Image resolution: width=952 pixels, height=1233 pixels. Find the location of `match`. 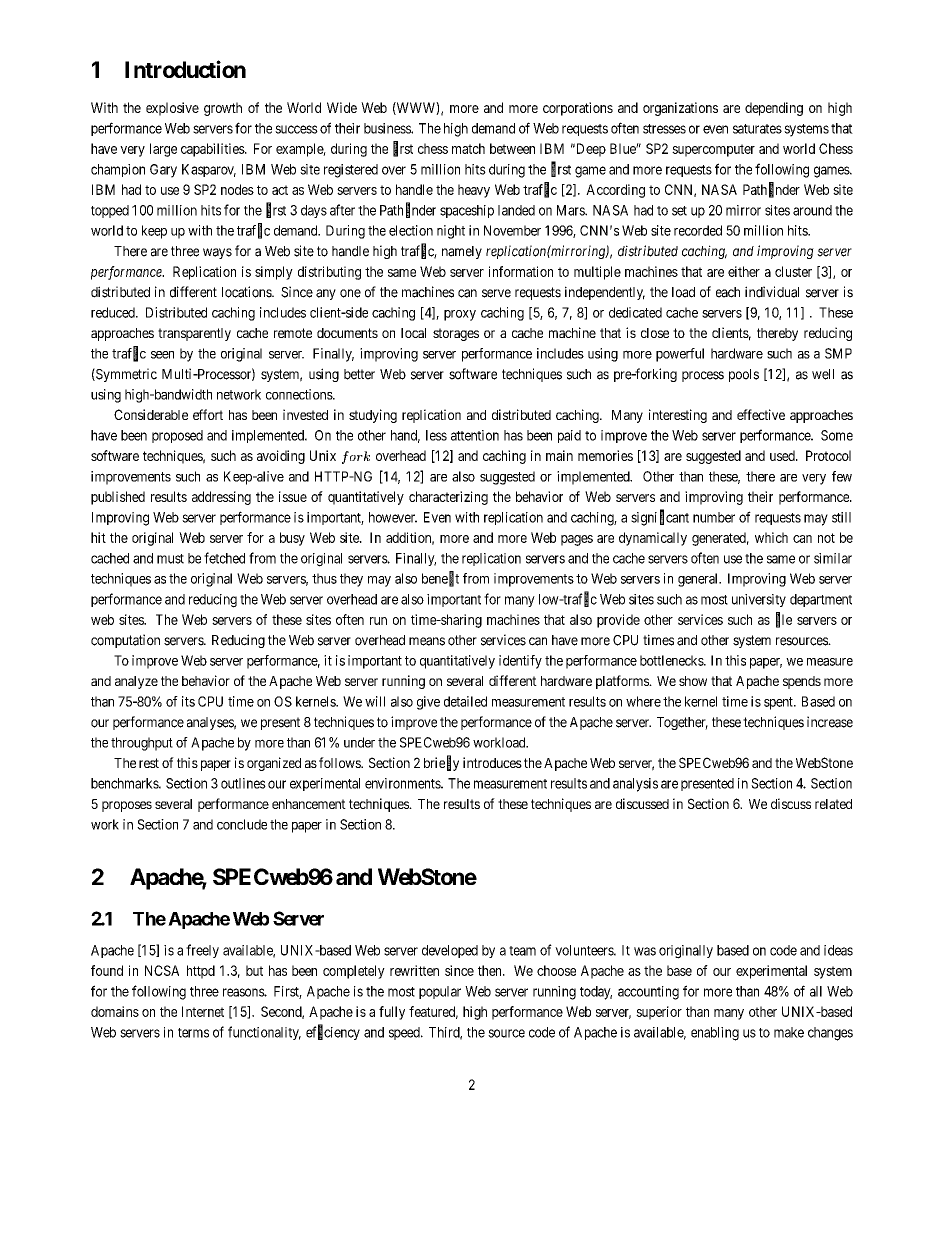

match is located at coordinates (468, 148).
